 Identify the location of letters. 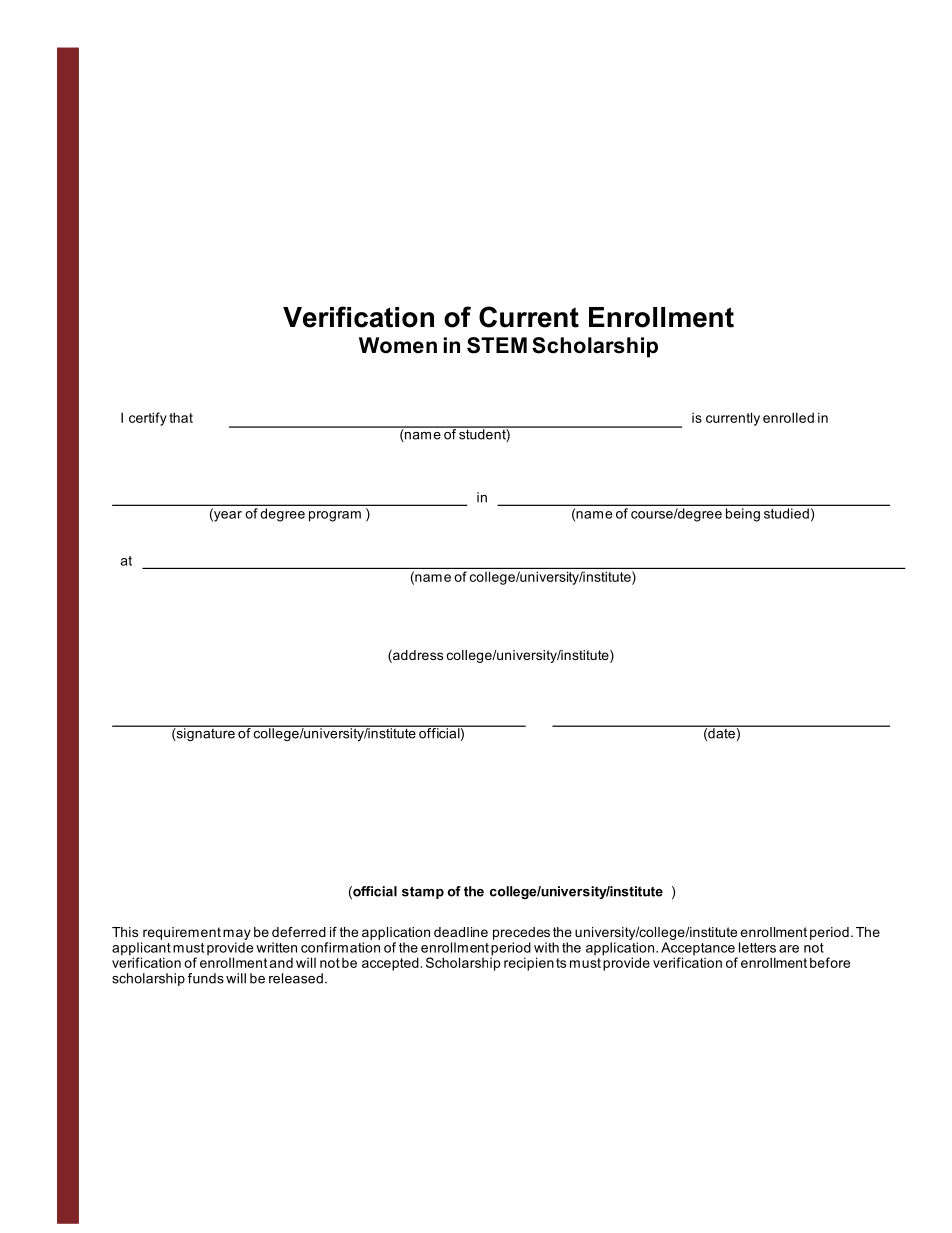
(757, 947).
